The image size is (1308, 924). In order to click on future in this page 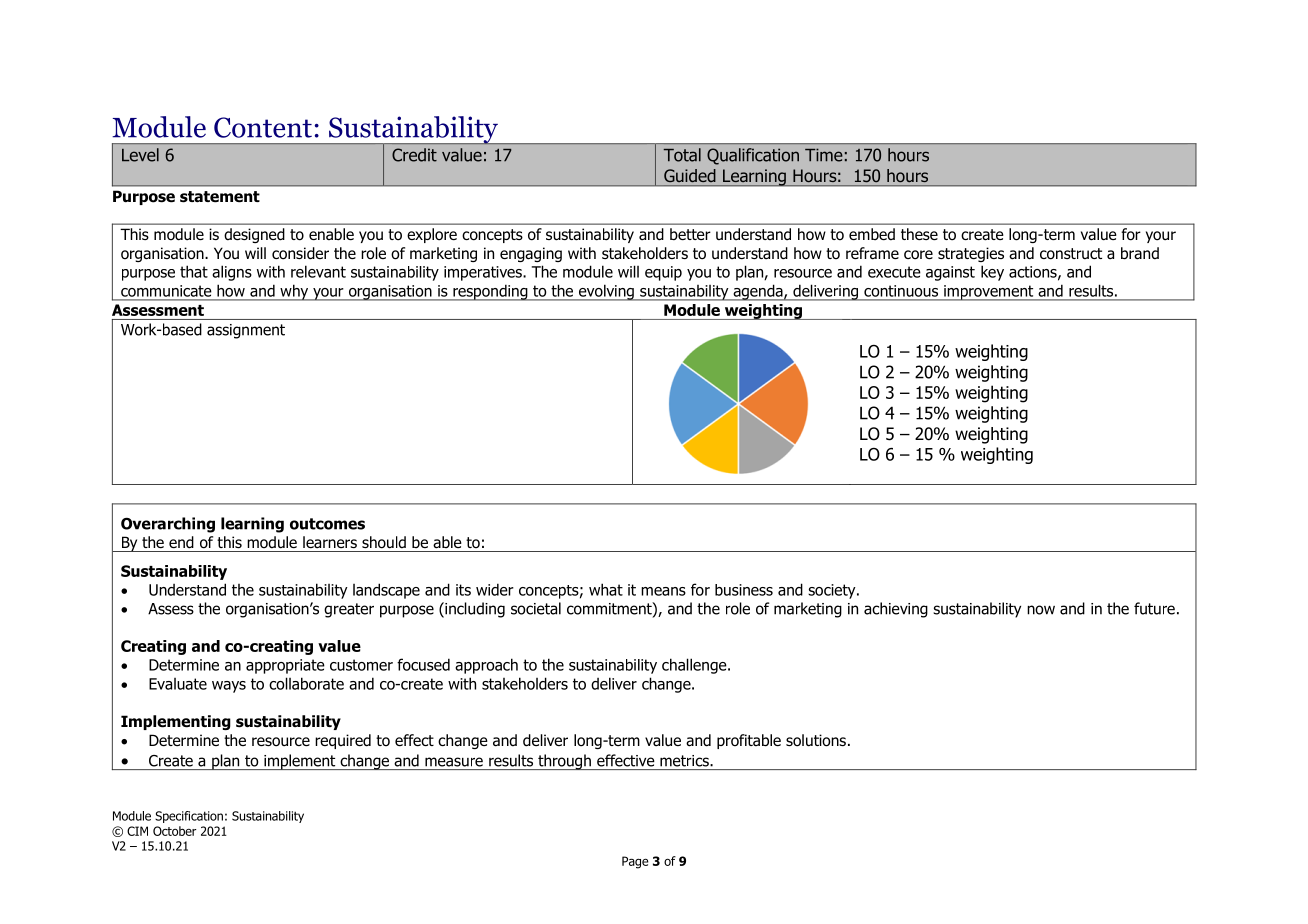, I will do `click(1154, 608)`.
